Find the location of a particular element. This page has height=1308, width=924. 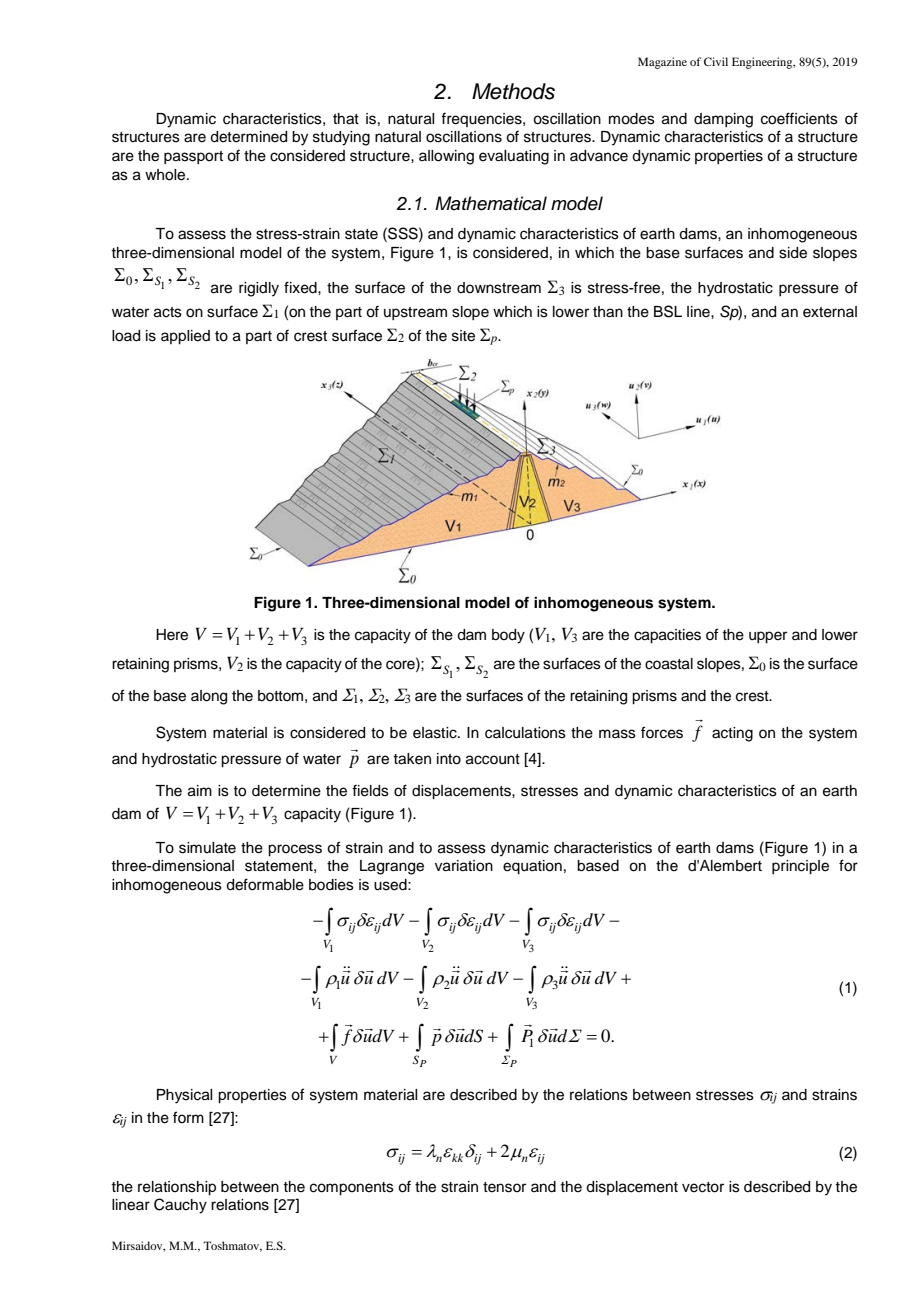

principle is located at coordinates (800, 867).
